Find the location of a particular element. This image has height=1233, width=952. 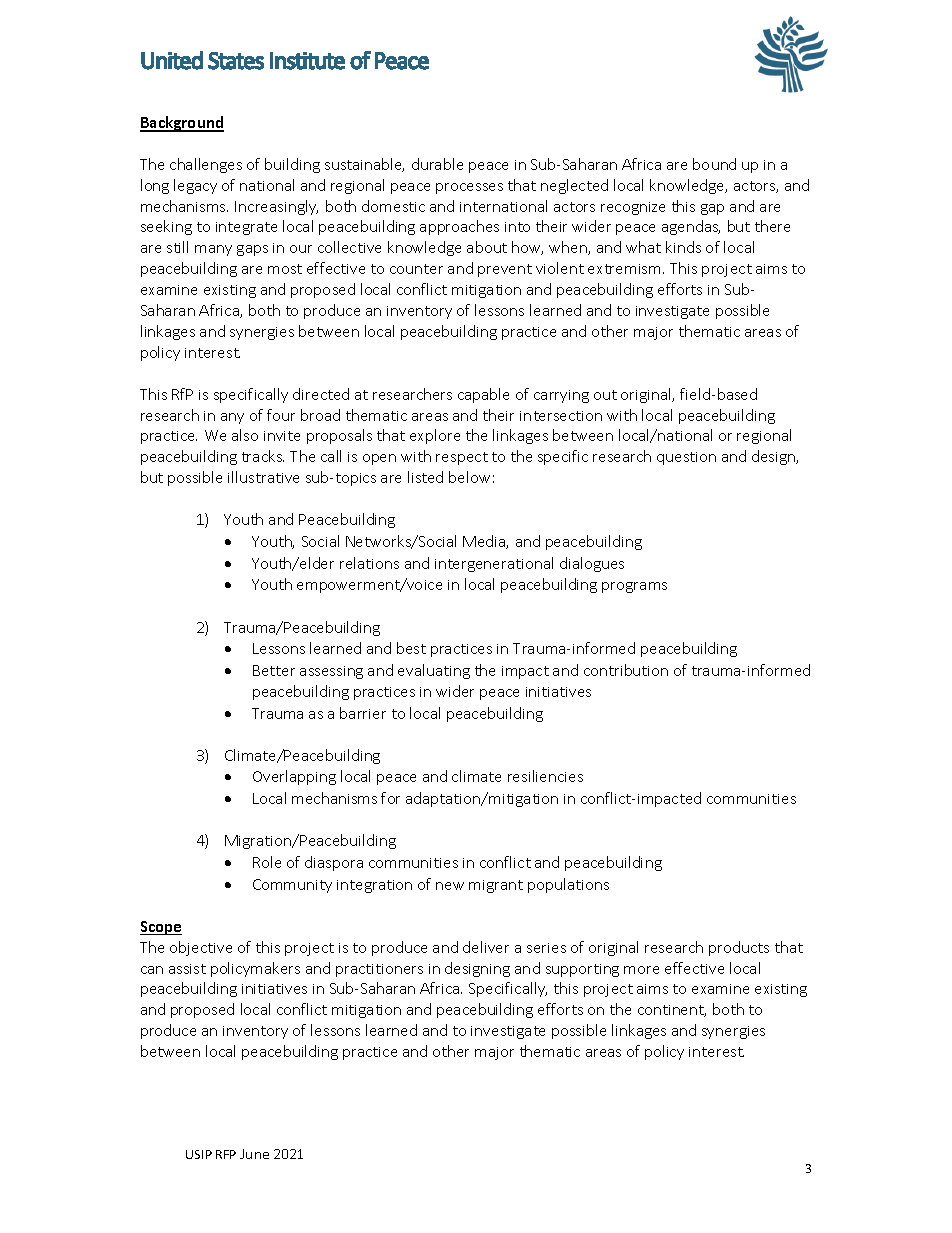

programs is located at coordinates (634, 587).
